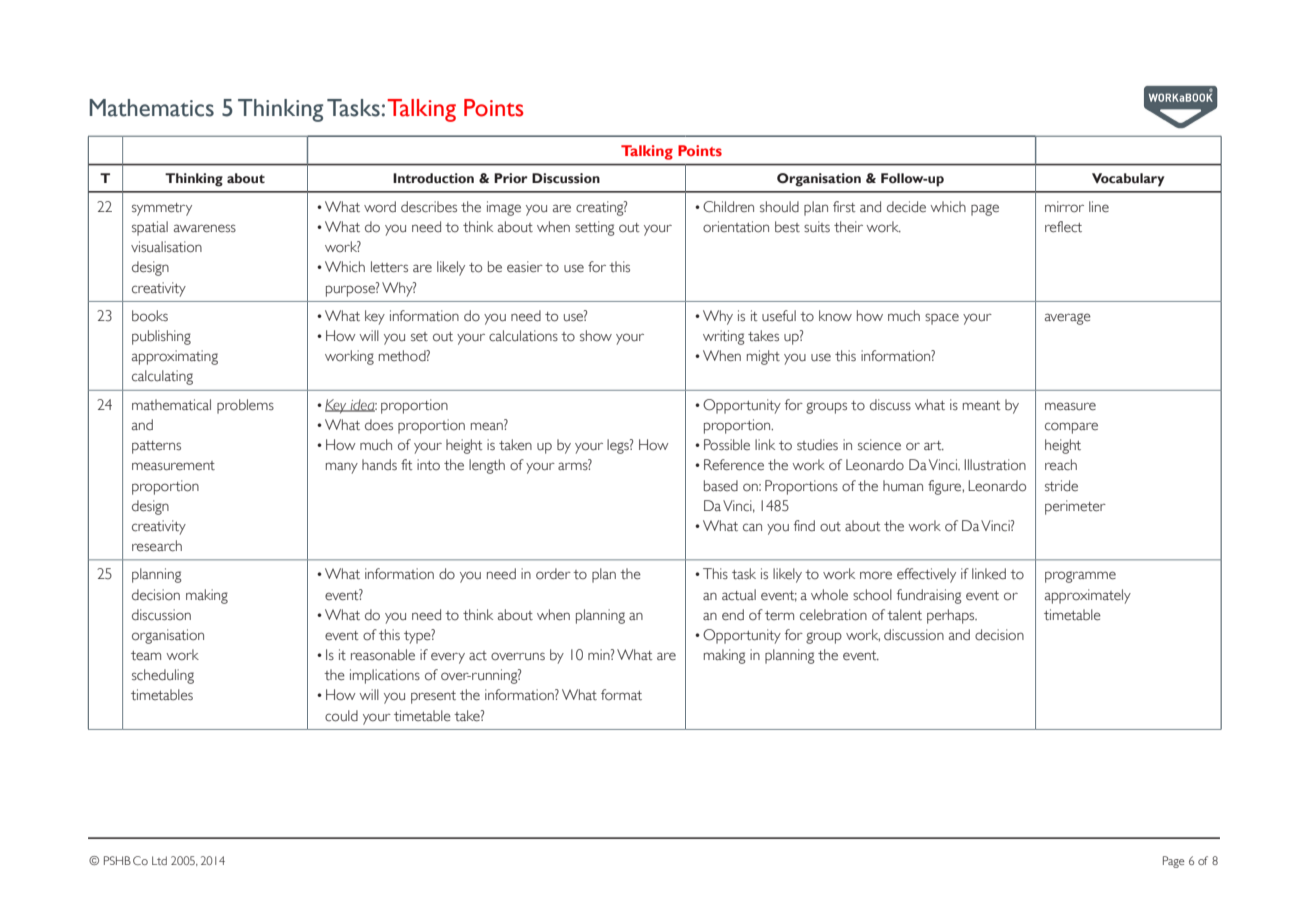  What do you see at coordinates (721, 486) in the screenshot?
I see `based` at bounding box center [721, 486].
